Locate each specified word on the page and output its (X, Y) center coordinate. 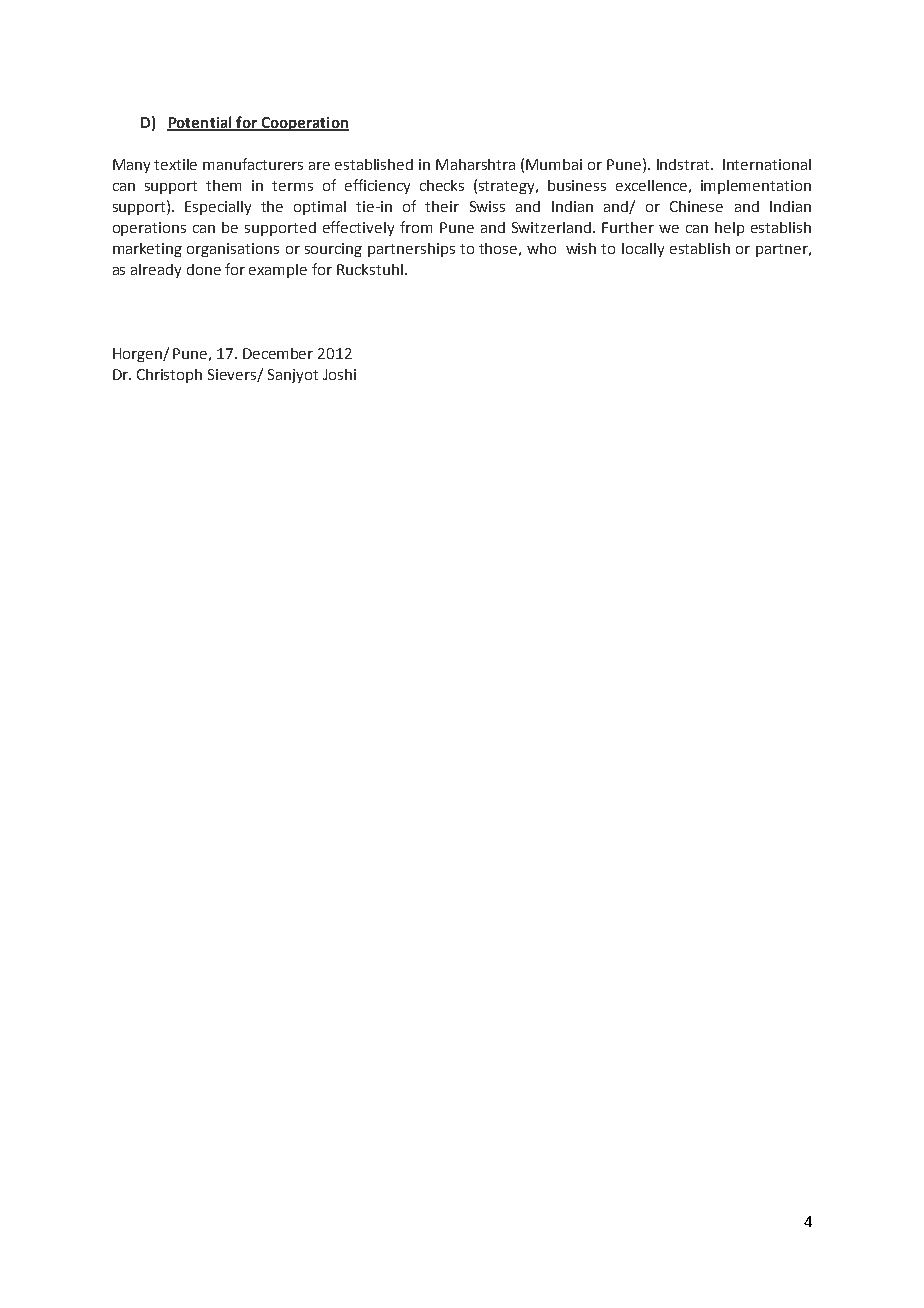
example (278, 271)
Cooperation (304, 124)
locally (643, 250)
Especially (218, 208)
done (204, 269)
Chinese (696, 206)
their (442, 206)
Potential (200, 123)
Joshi (339, 374)
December (278, 353)
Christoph (169, 376)
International (767, 164)
